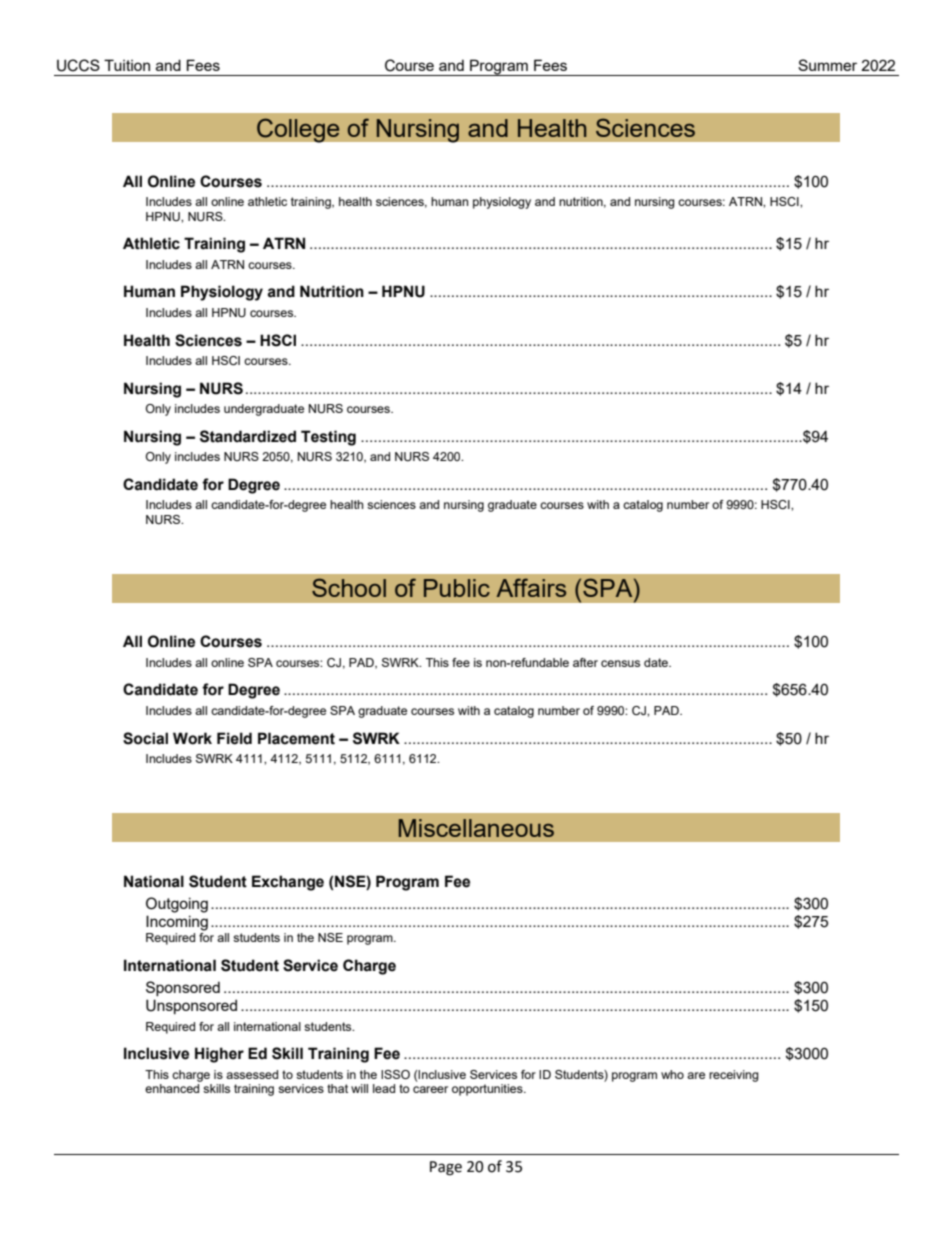  I want to click on census, so click(620, 663).
